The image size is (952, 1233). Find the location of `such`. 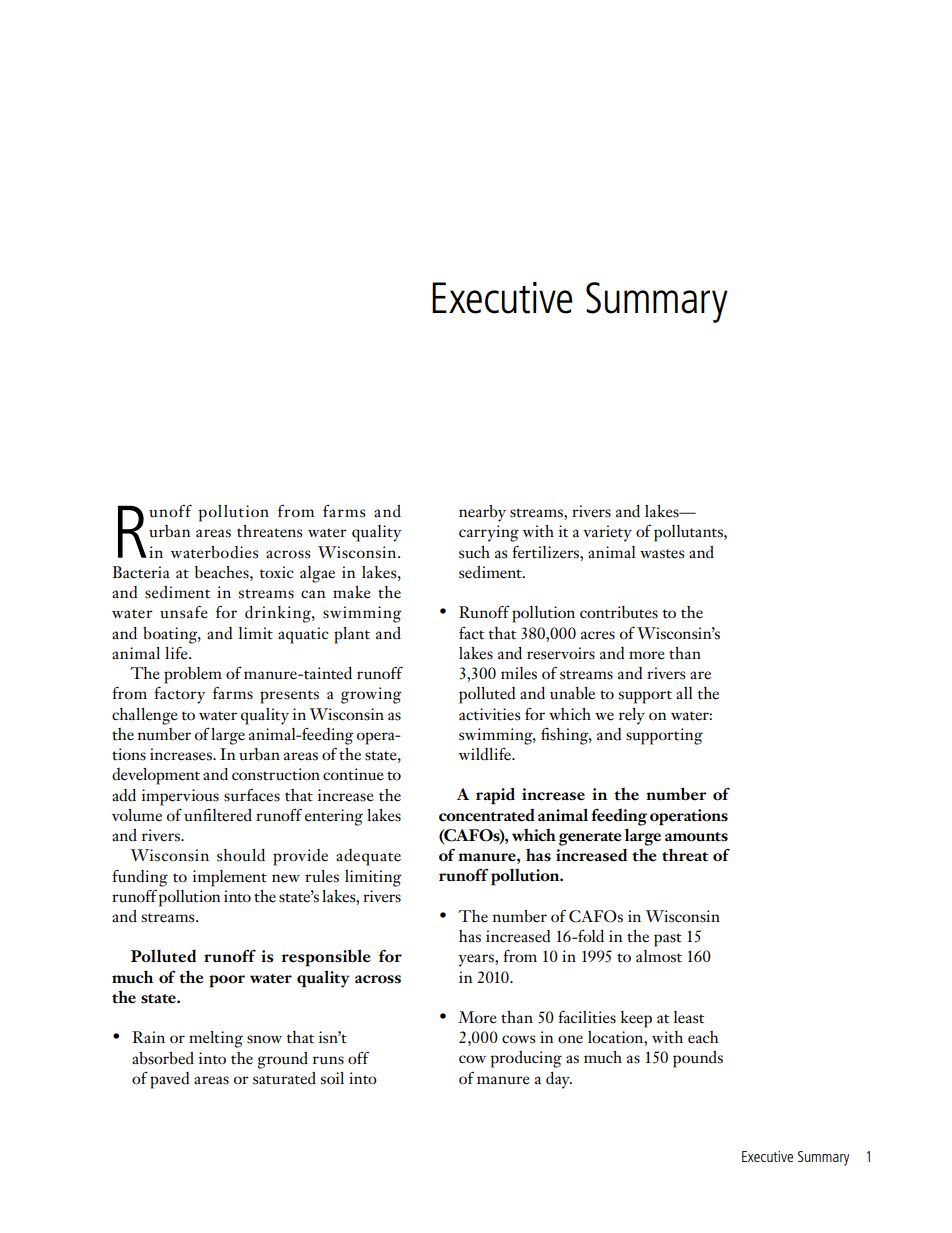

such is located at coordinates (474, 552).
